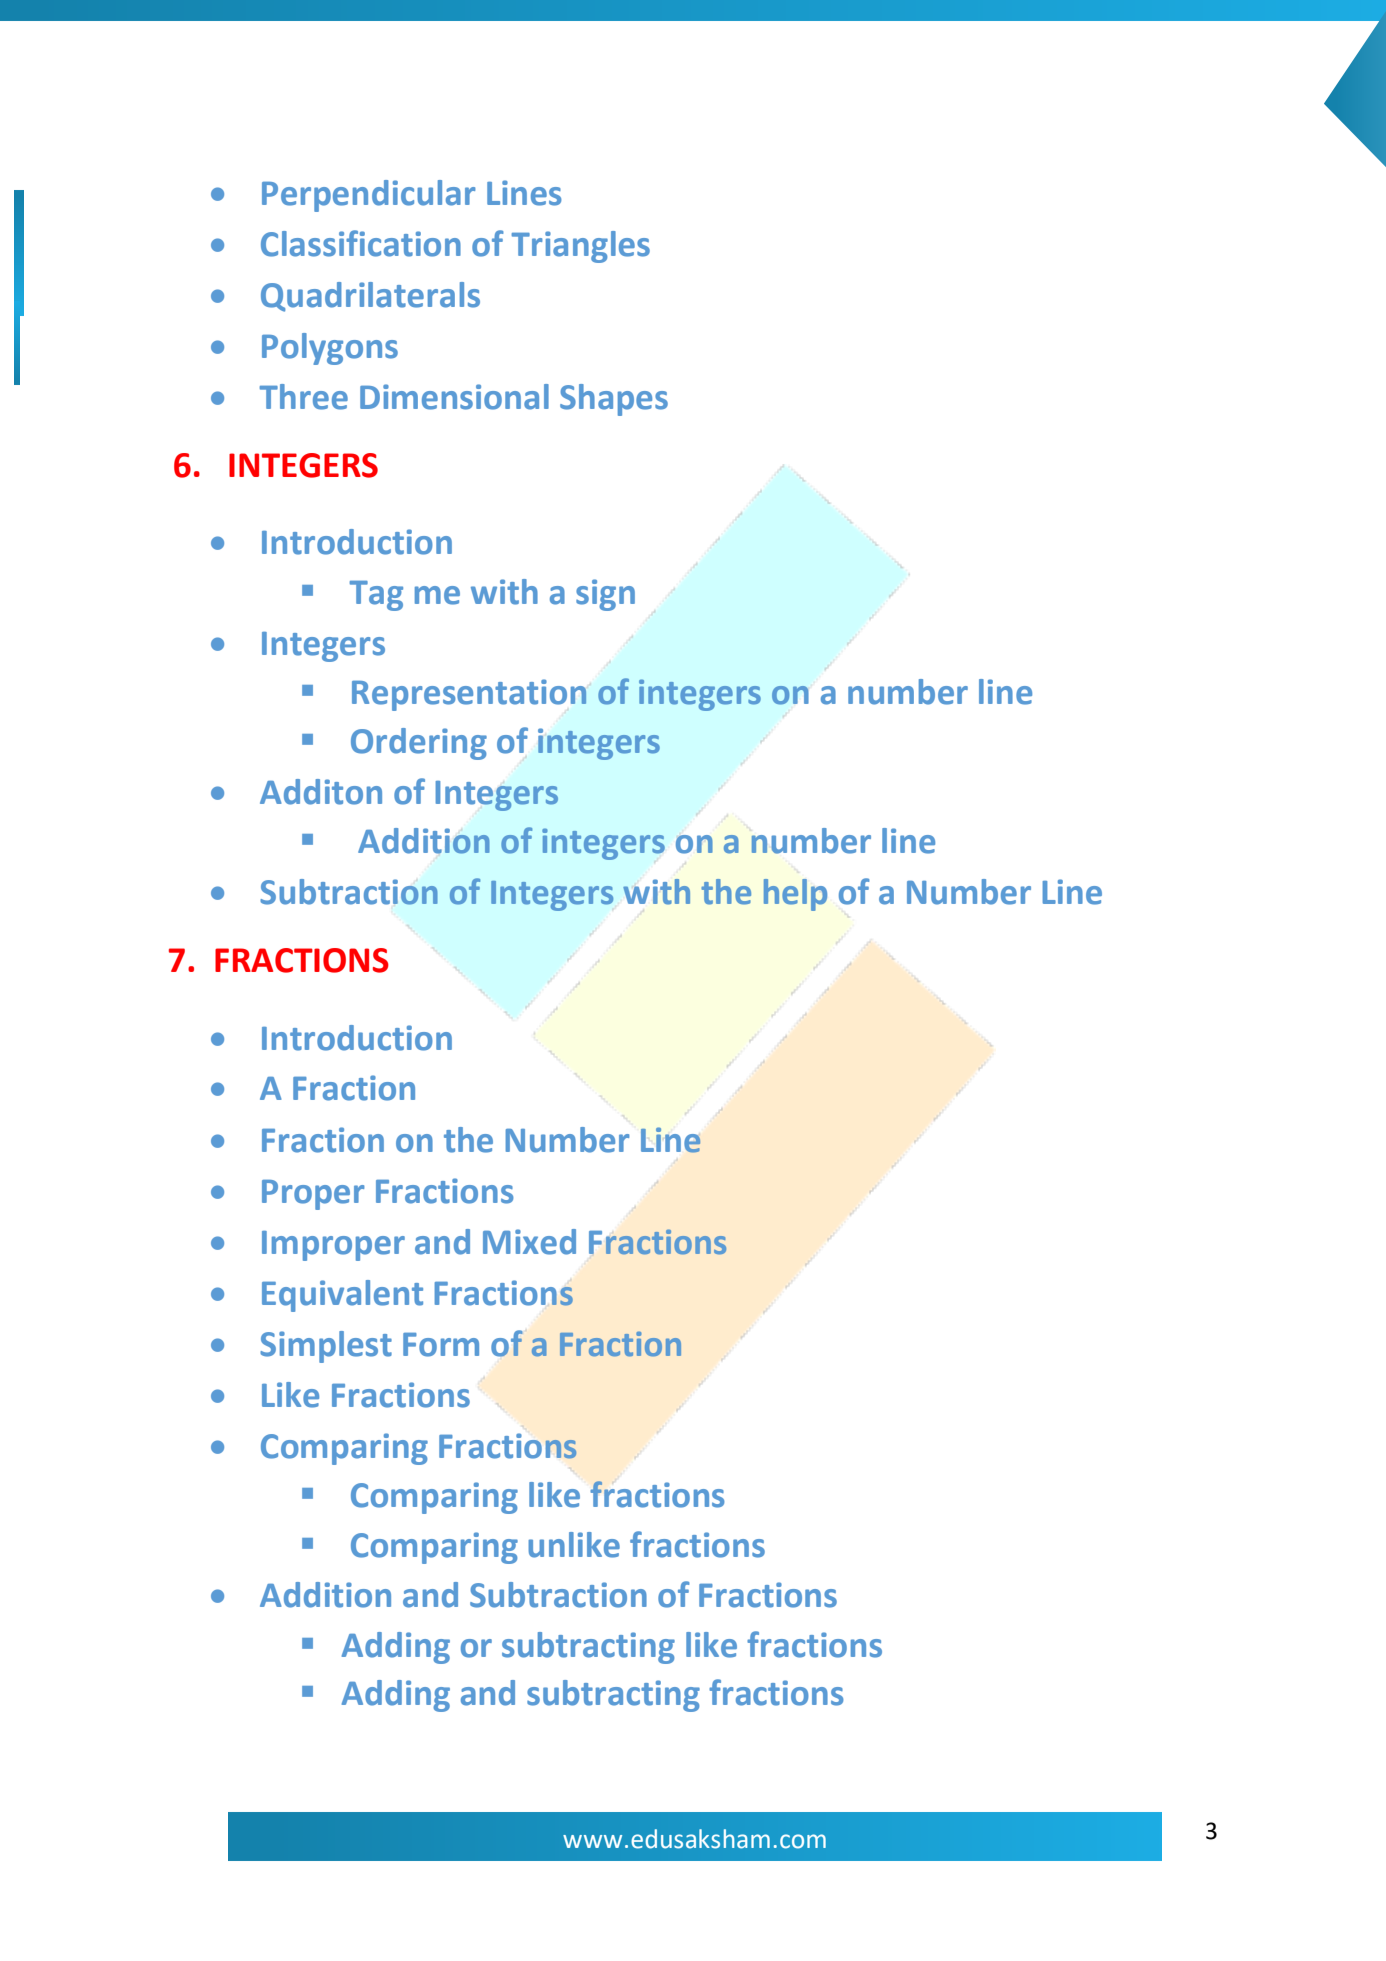  Describe the element at coordinates (529, 1242) in the screenshot. I see `Mixed` at that location.
